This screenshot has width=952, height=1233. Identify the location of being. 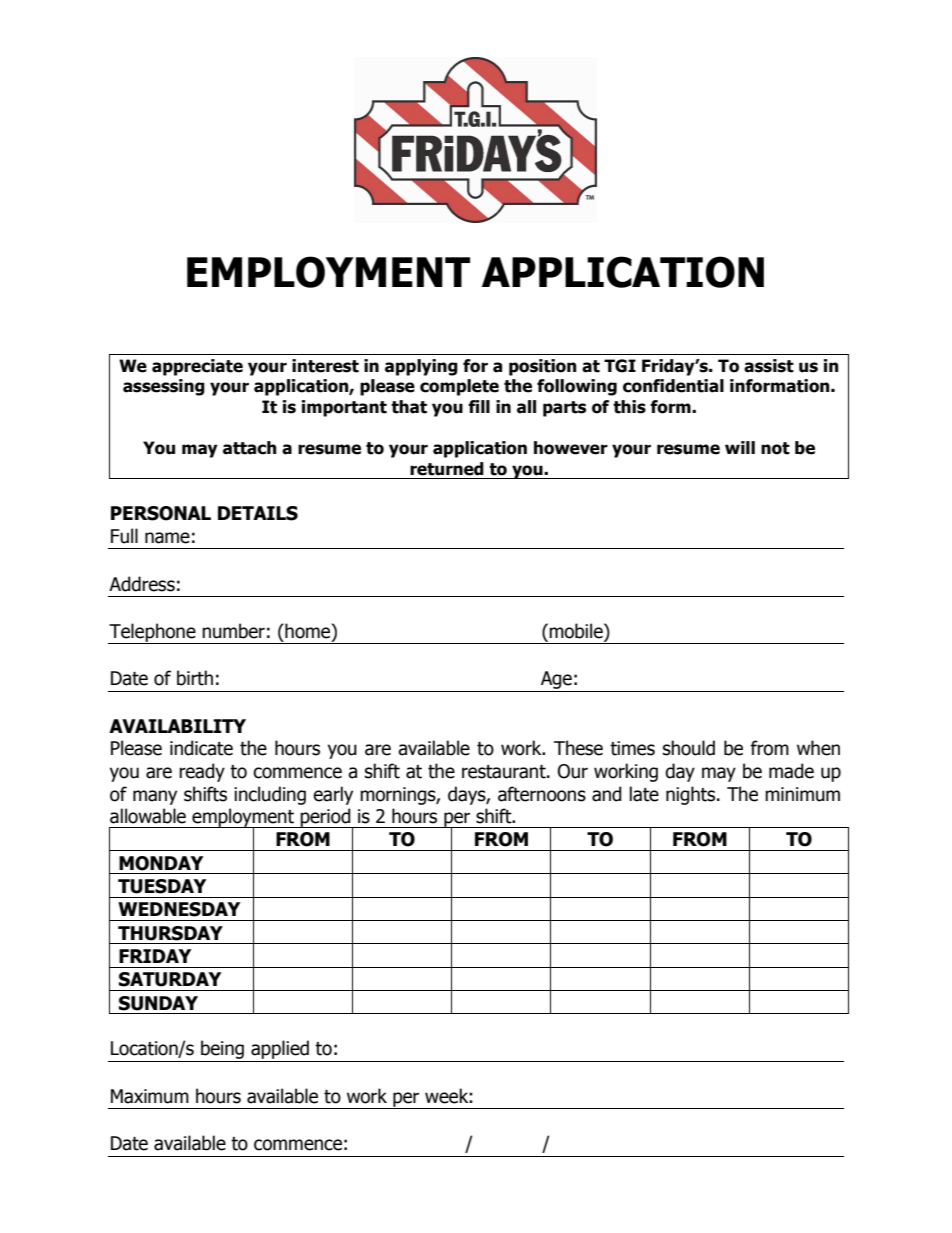
(222, 1051).
